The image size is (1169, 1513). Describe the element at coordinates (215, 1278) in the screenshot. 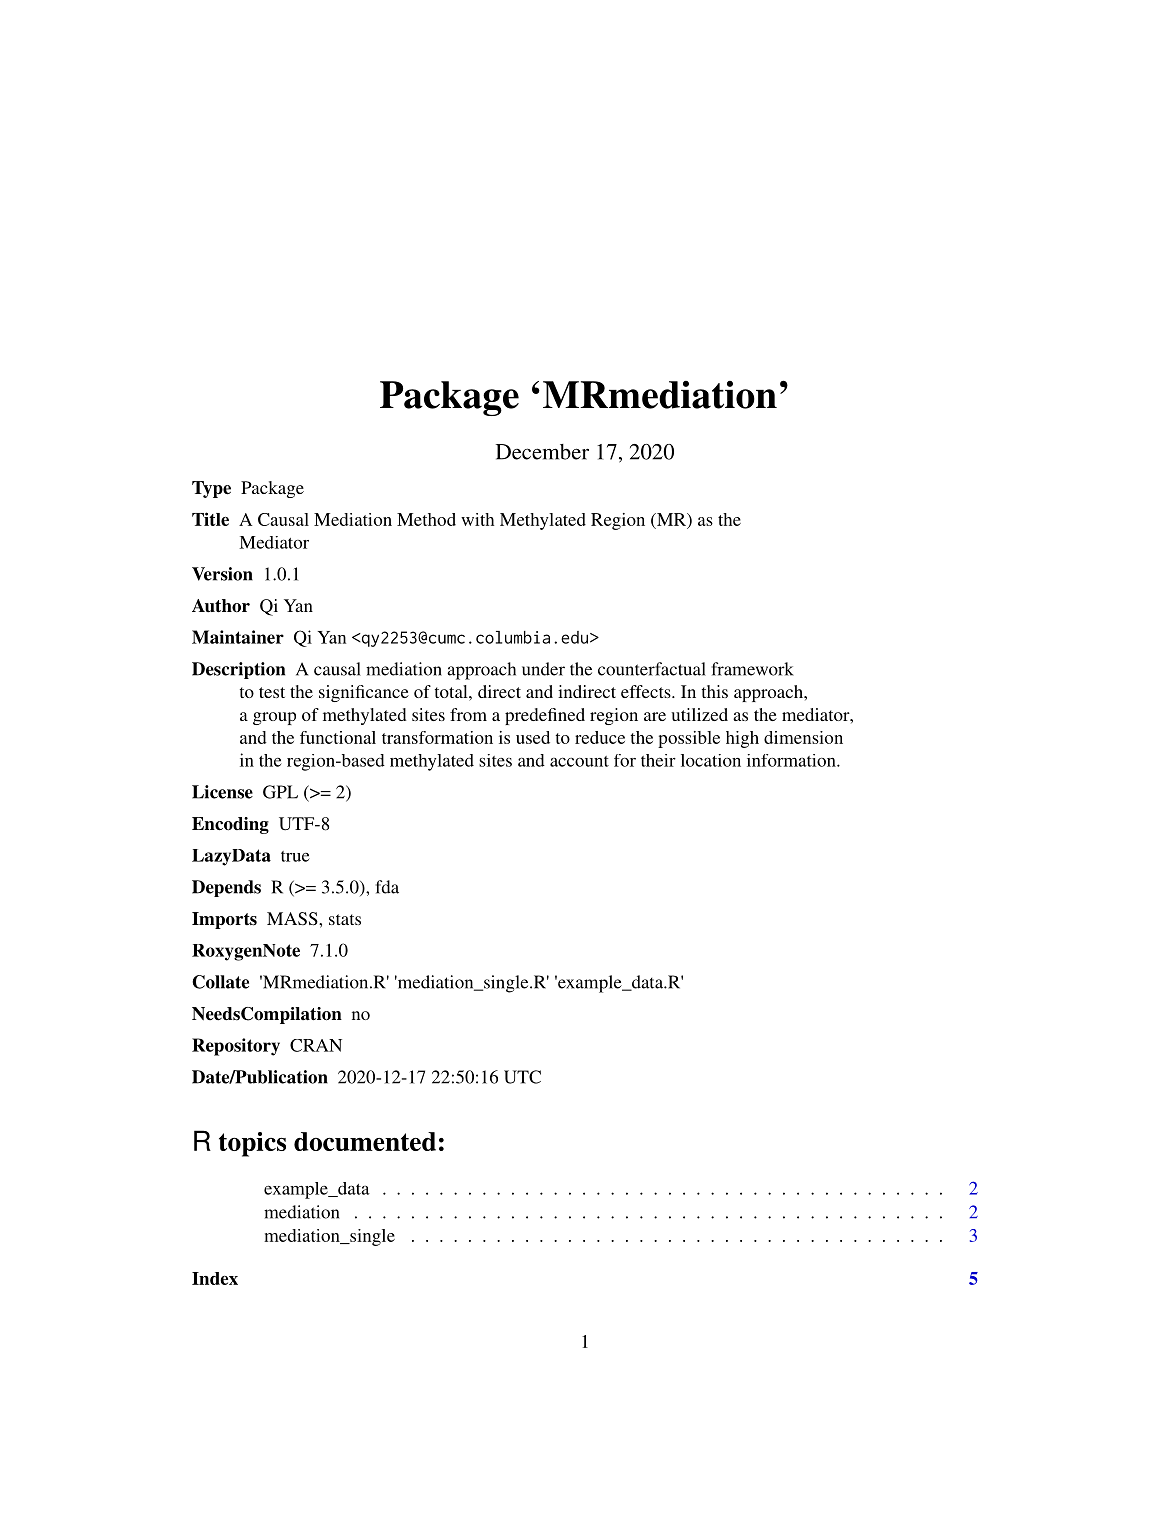

I see `Index` at that location.
